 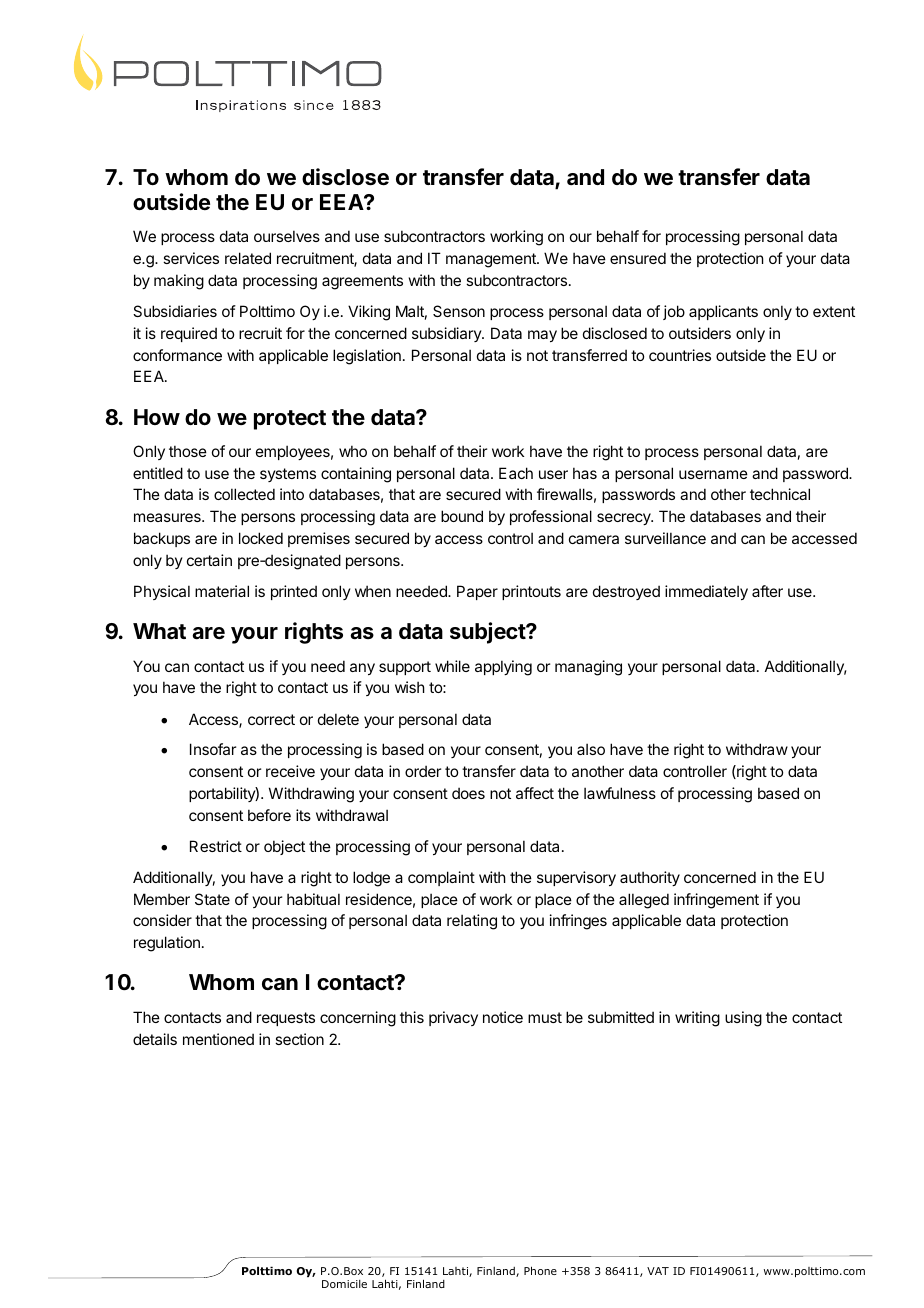 What do you see at coordinates (767, 591) in the document?
I see `after` at bounding box center [767, 591].
